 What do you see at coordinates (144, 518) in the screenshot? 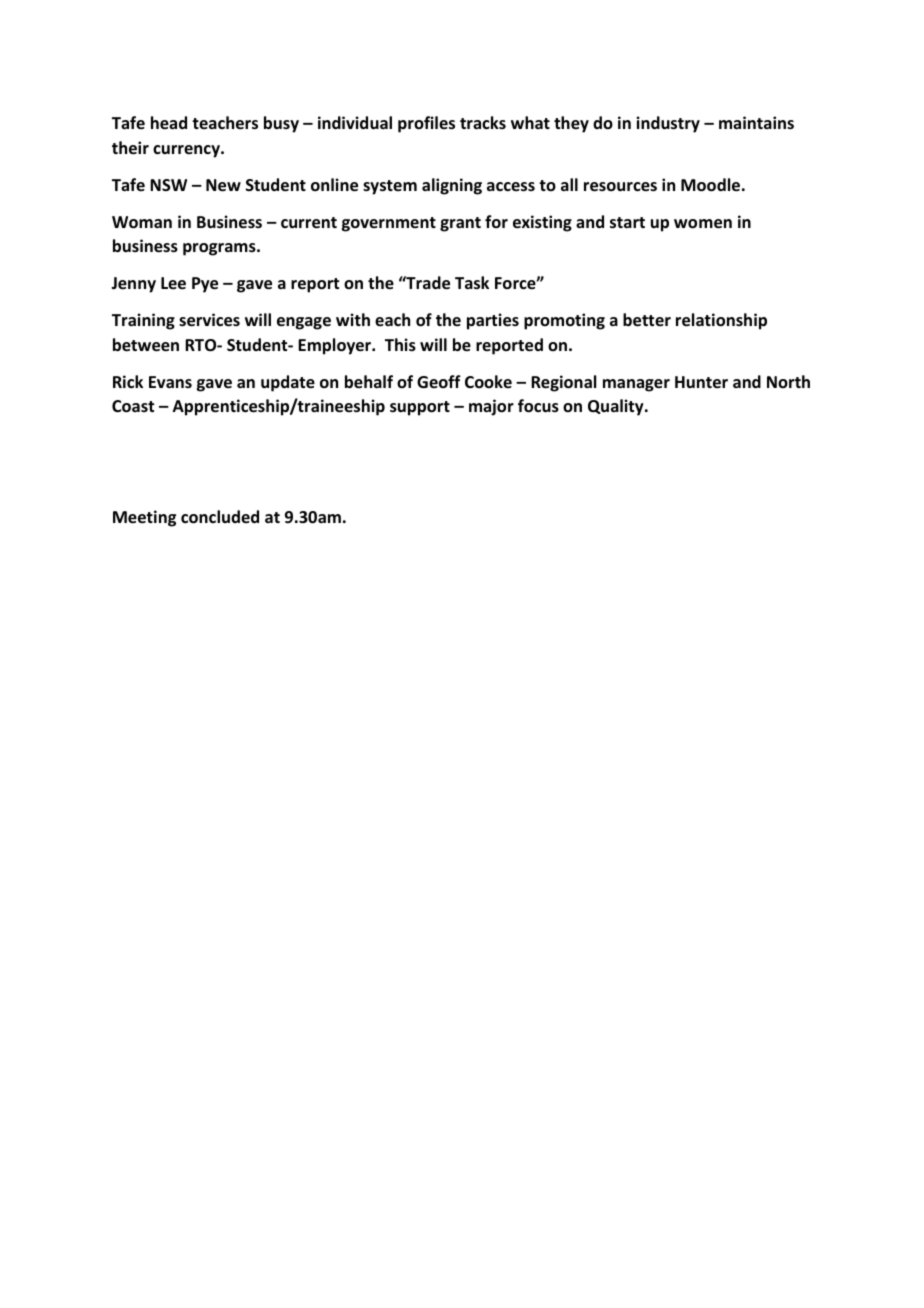
I see `Meeting` at bounding box center [144, 518].
